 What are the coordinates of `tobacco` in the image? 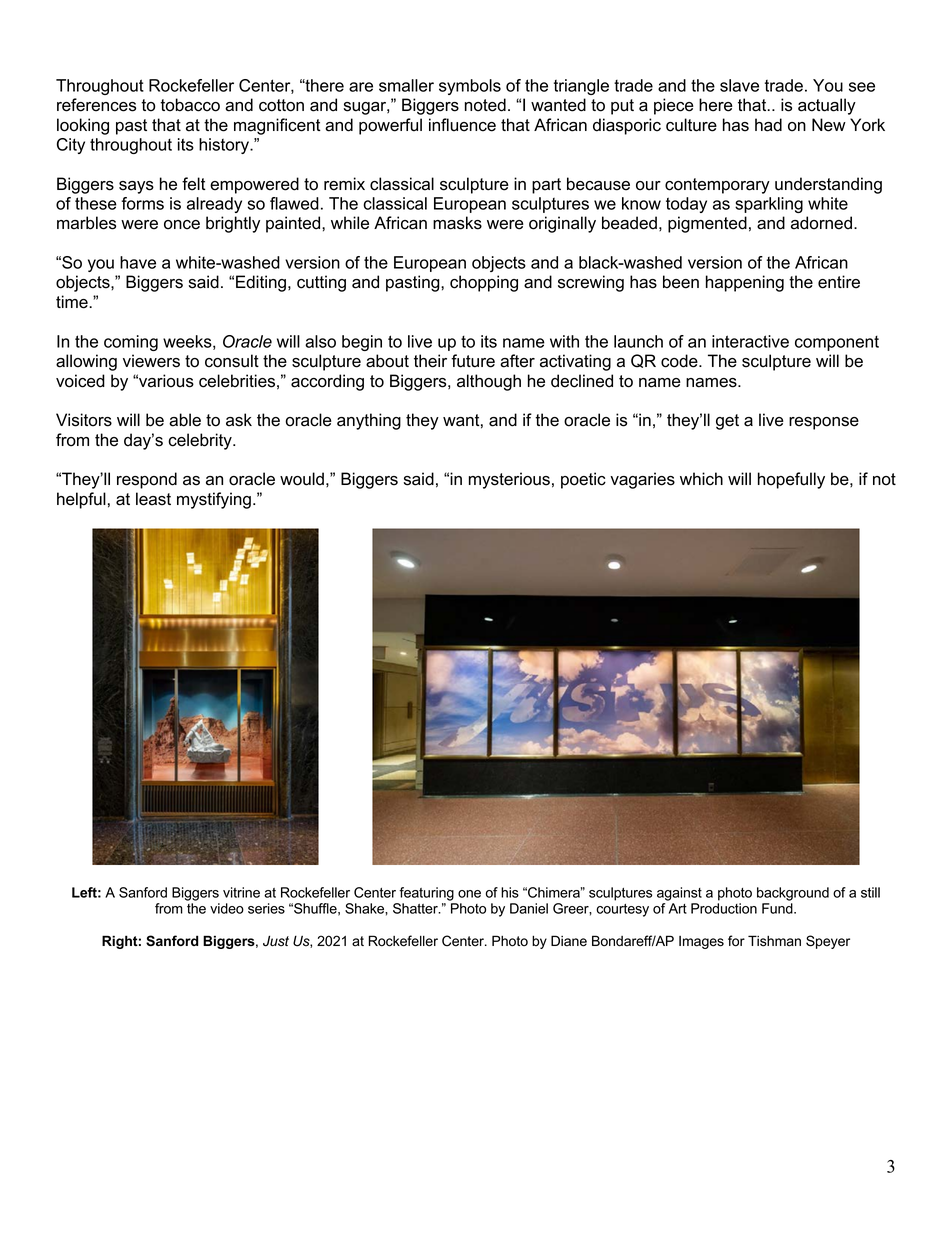 It's located at (190, 105).
